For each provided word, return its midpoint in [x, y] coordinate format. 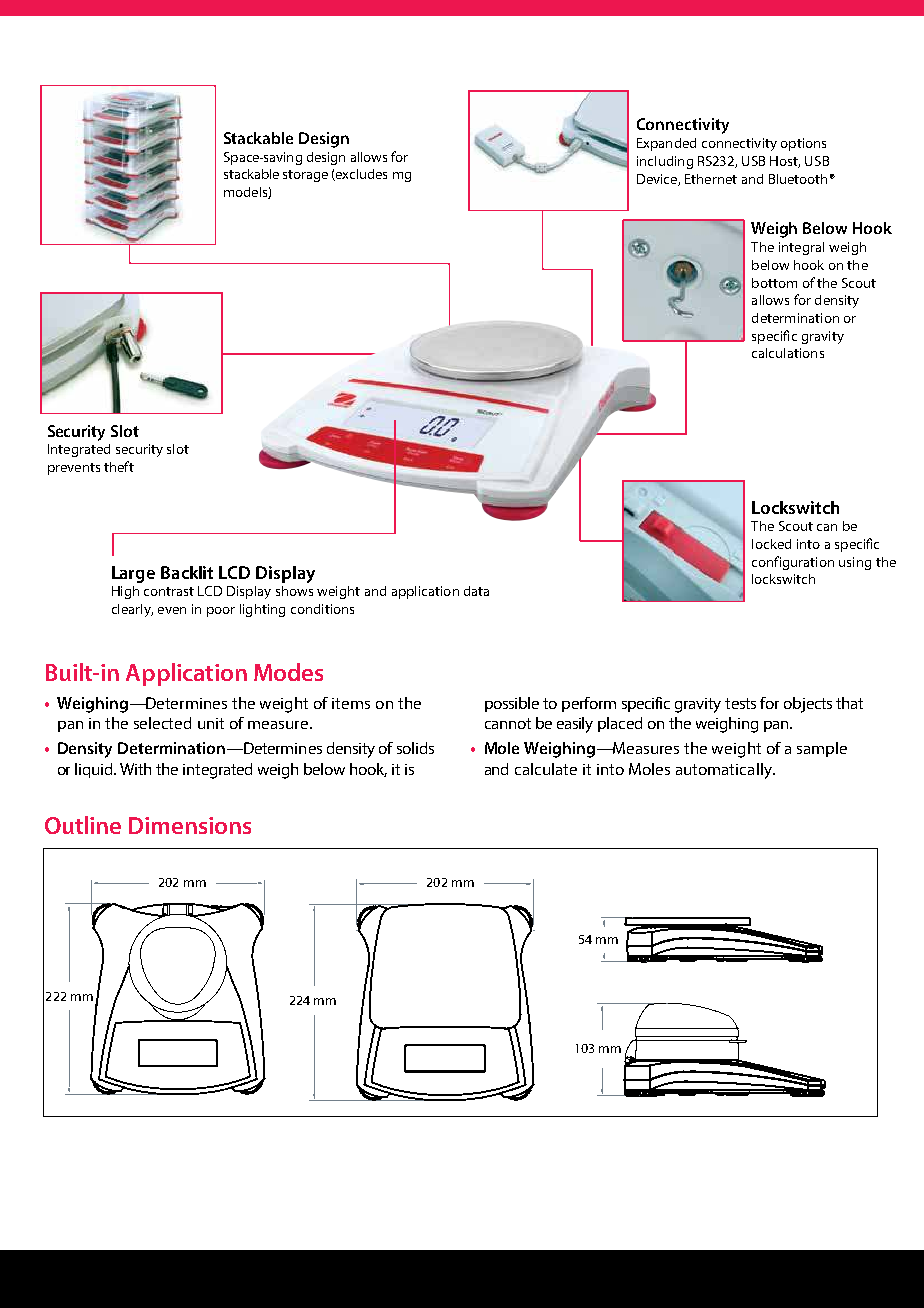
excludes [360, 175]
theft [119, 466]
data [476, 591]
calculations [788, 353]
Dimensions [190, 825]
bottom [774, 283]
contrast [169, 591]
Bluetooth [798, 179]
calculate [546, 769]
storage [305, 176]
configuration [793, 563]
